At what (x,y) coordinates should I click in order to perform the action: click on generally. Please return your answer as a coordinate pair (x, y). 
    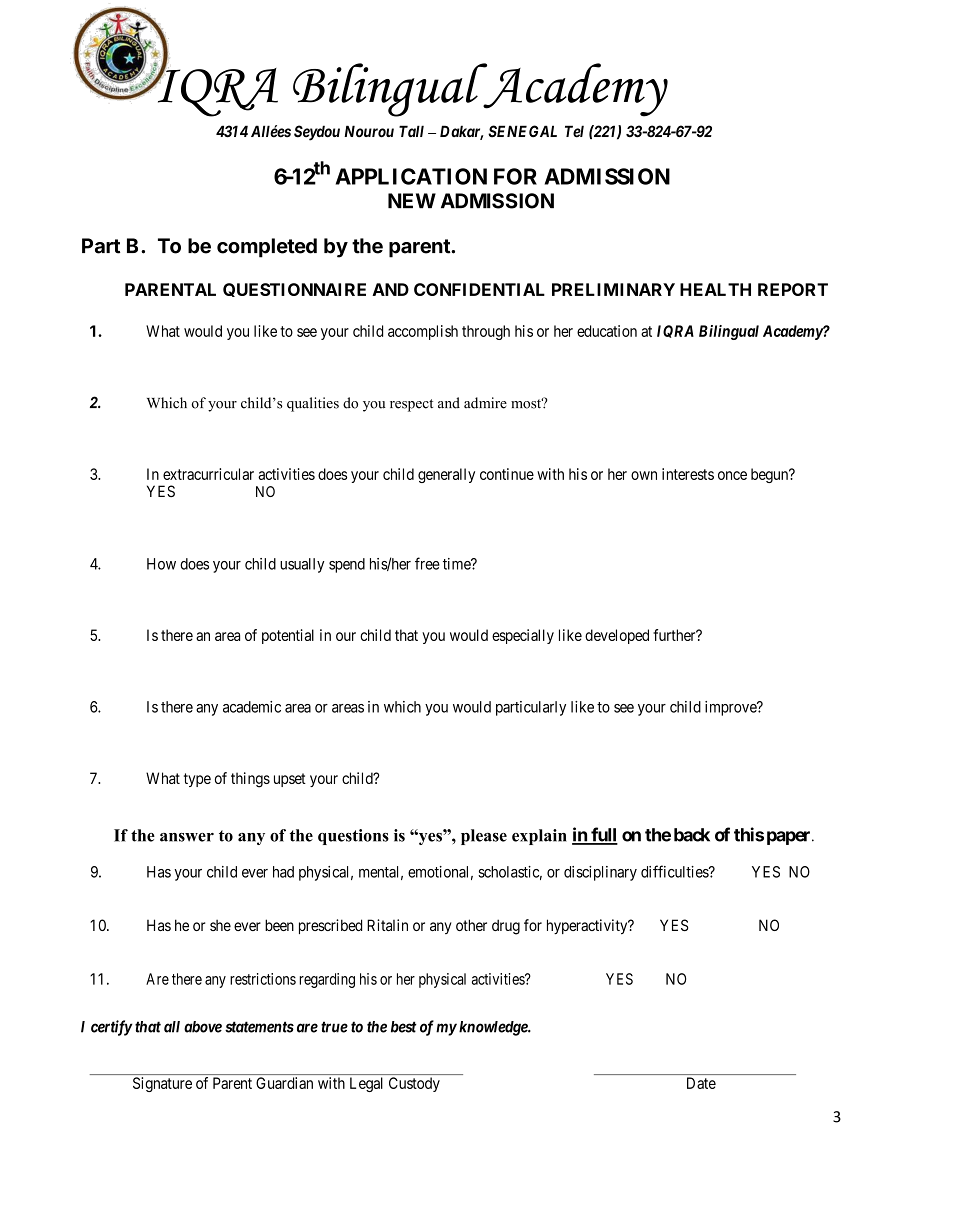
    Looking at the image, I should click on (446, 475).
